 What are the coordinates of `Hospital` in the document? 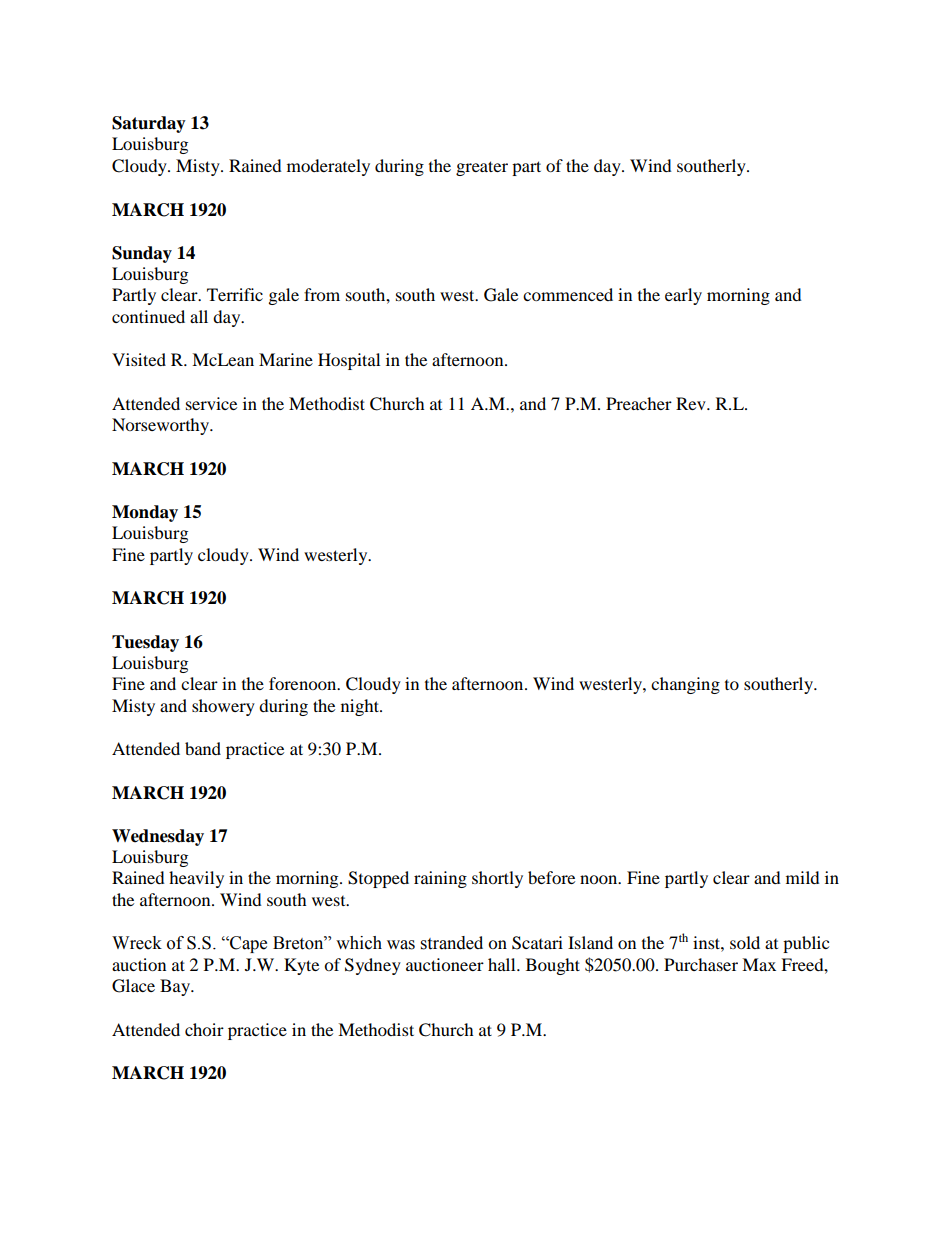 It's located at (349, 361).
